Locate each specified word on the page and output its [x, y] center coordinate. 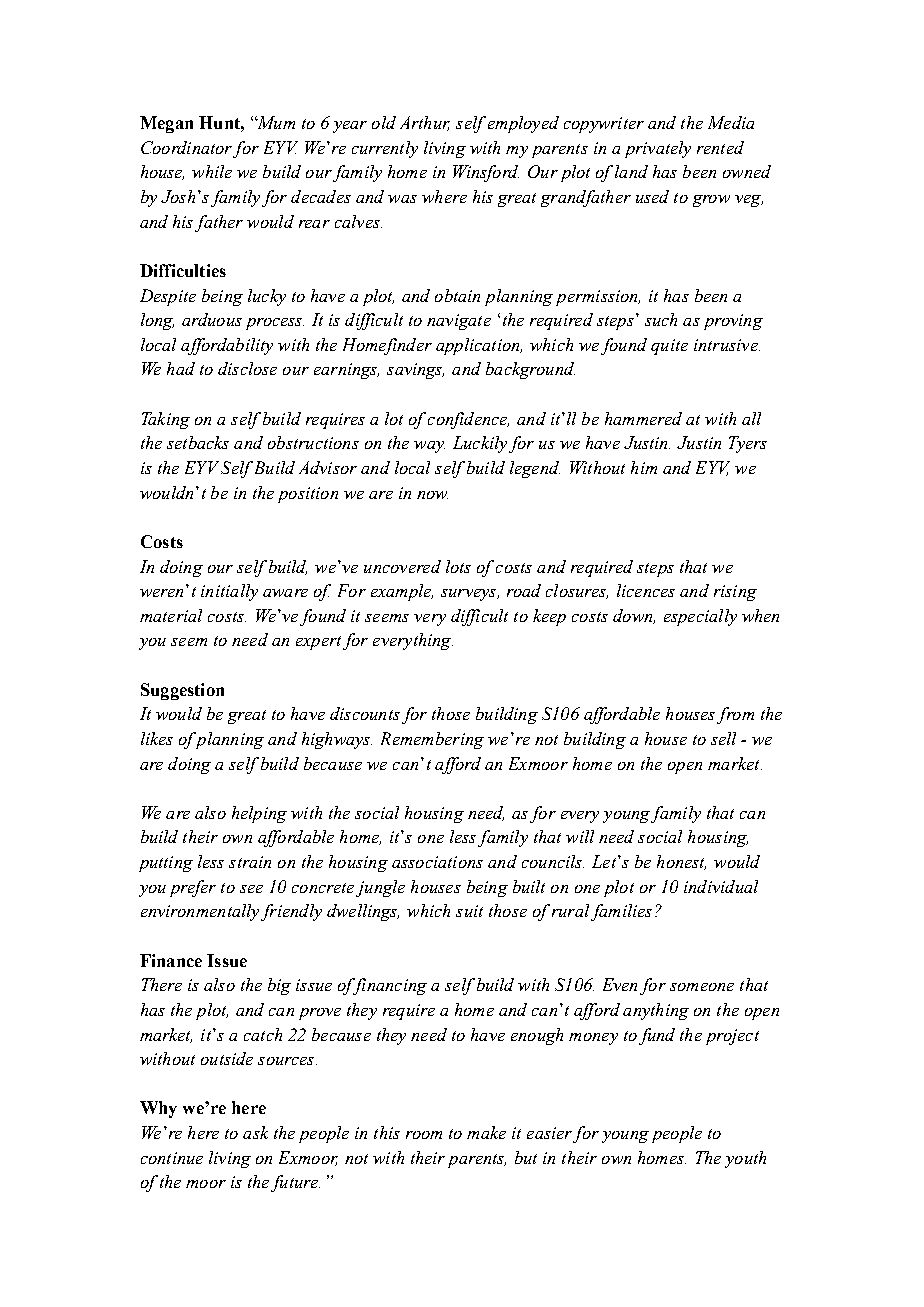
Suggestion [182, 691]
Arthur [425, 123]
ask [255, 1132]
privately [658, 149]
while [212, 171]
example [402, 592]
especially [700, 617]
